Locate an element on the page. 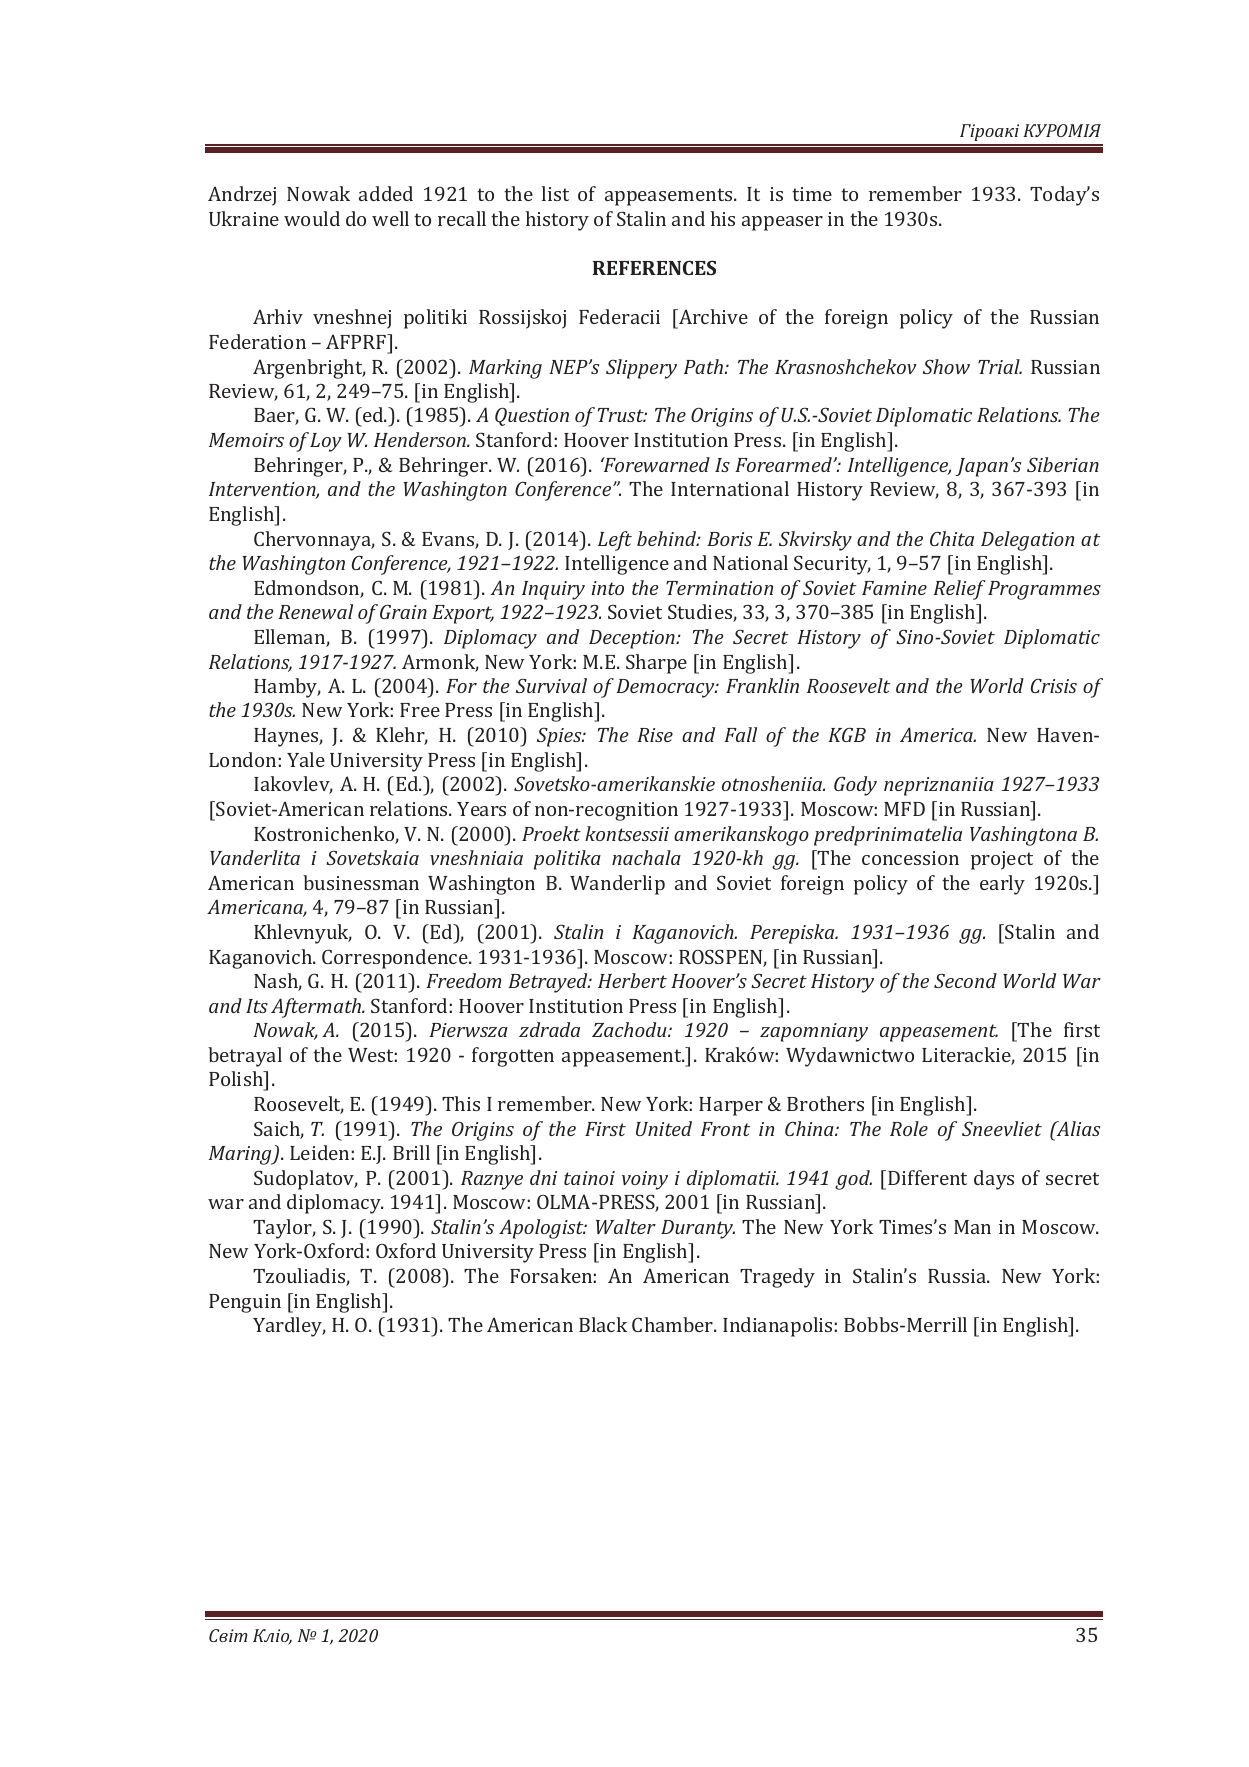 The image size is (1249, 1767). REFERENCES is located at coordinates (654, 267).
